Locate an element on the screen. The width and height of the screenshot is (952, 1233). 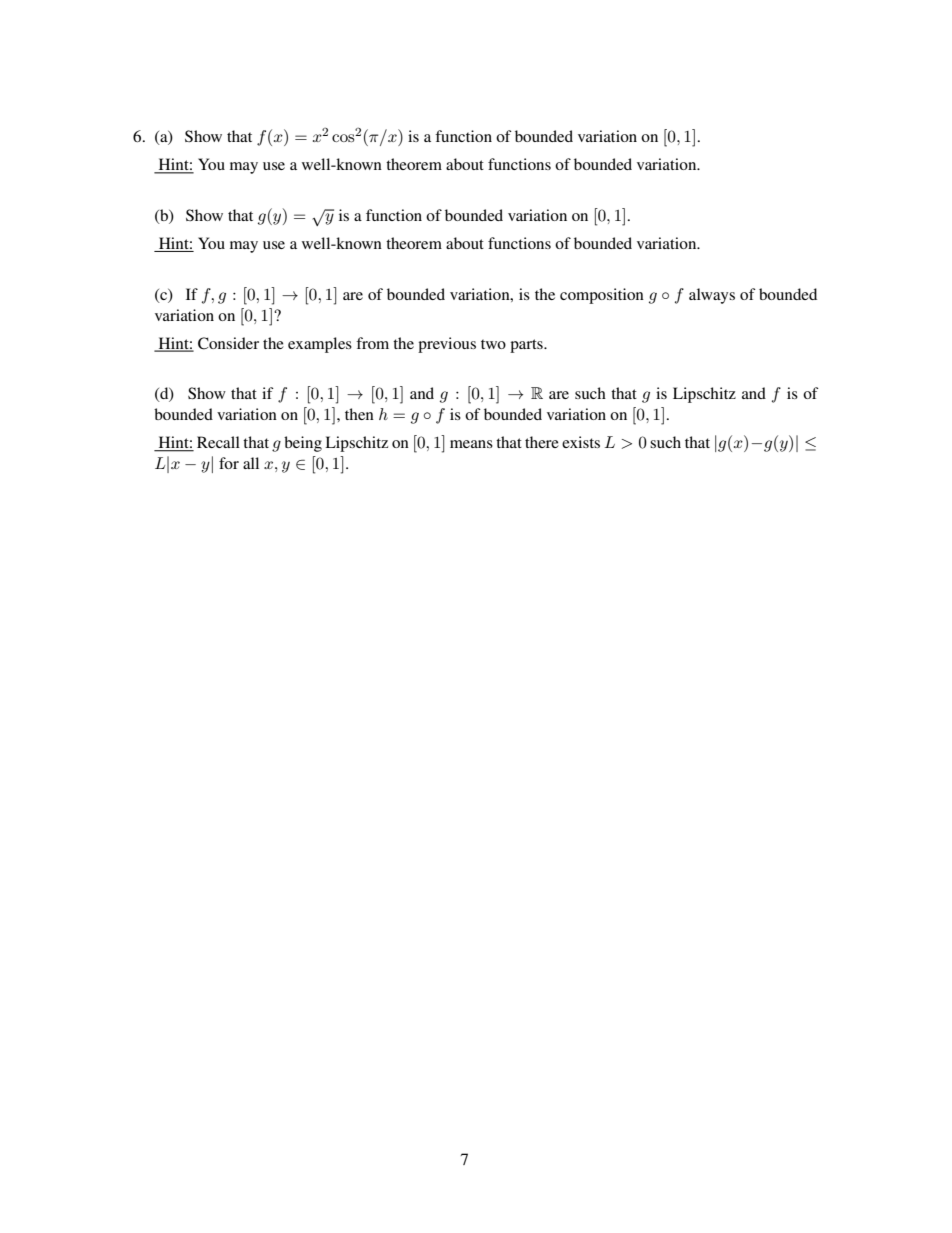
from is located at coordinates (372, 343).
